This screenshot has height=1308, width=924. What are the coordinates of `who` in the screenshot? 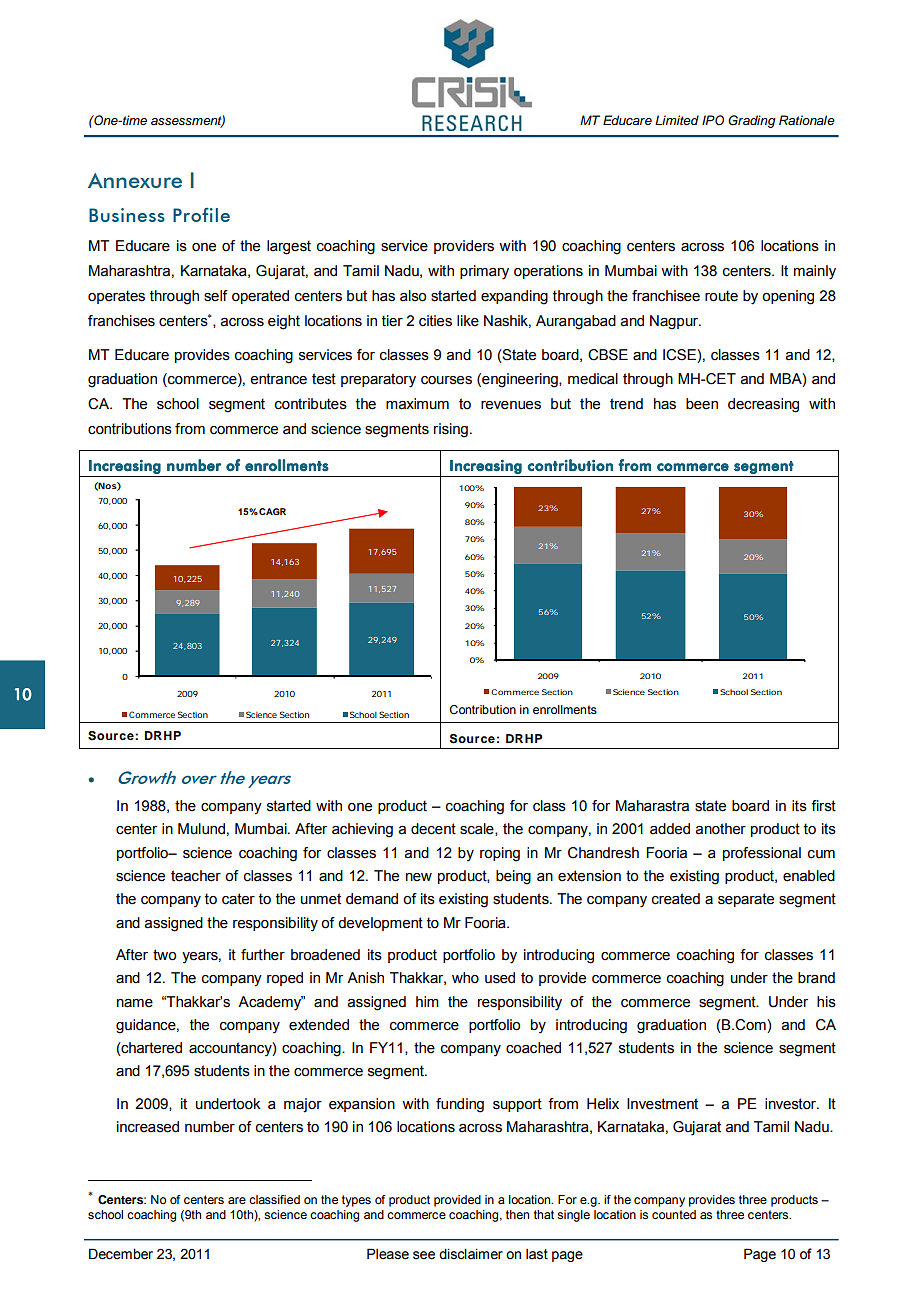 It's located at (465, 978).
